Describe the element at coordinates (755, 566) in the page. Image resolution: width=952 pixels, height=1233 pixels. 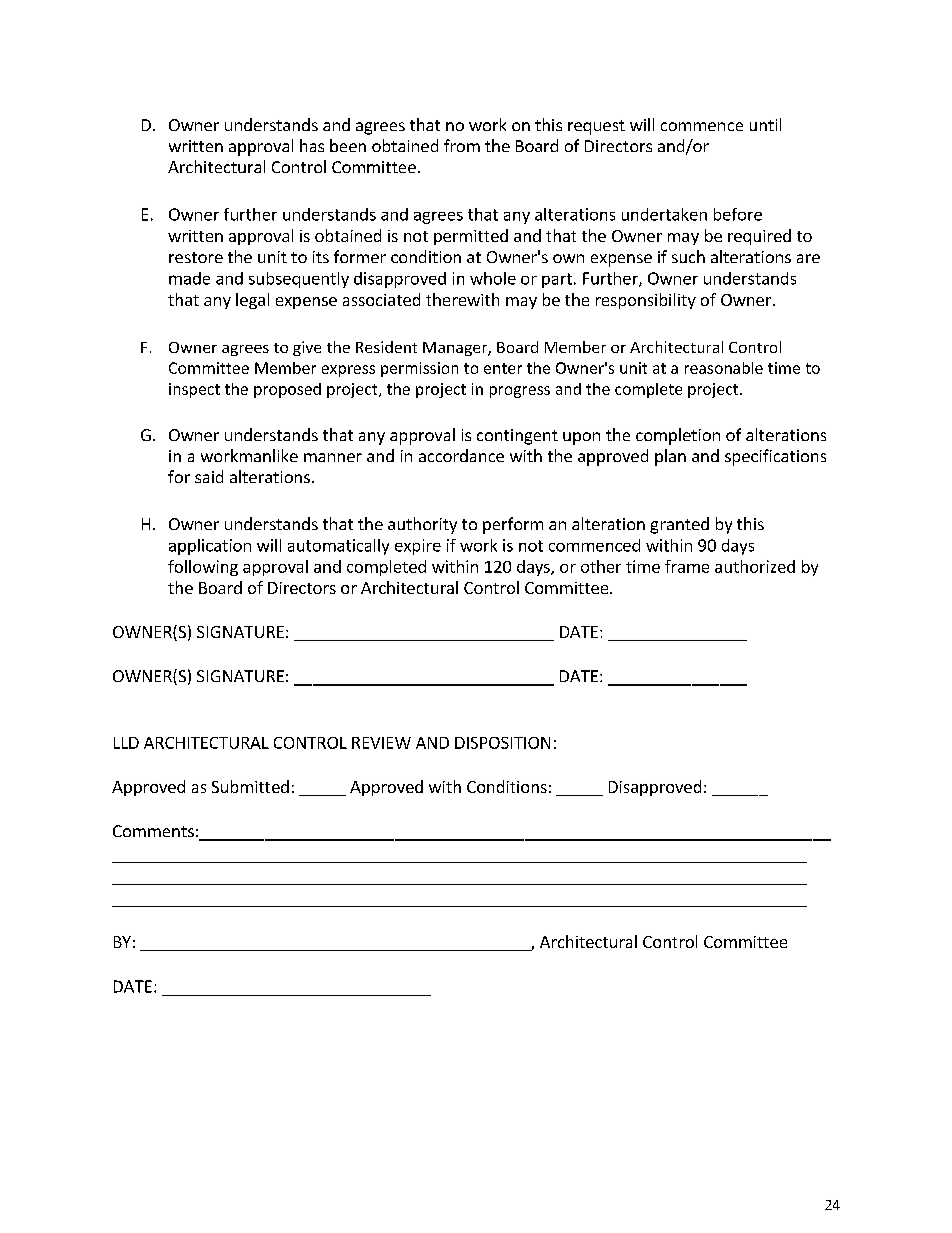
I see `authorized` at that location.
